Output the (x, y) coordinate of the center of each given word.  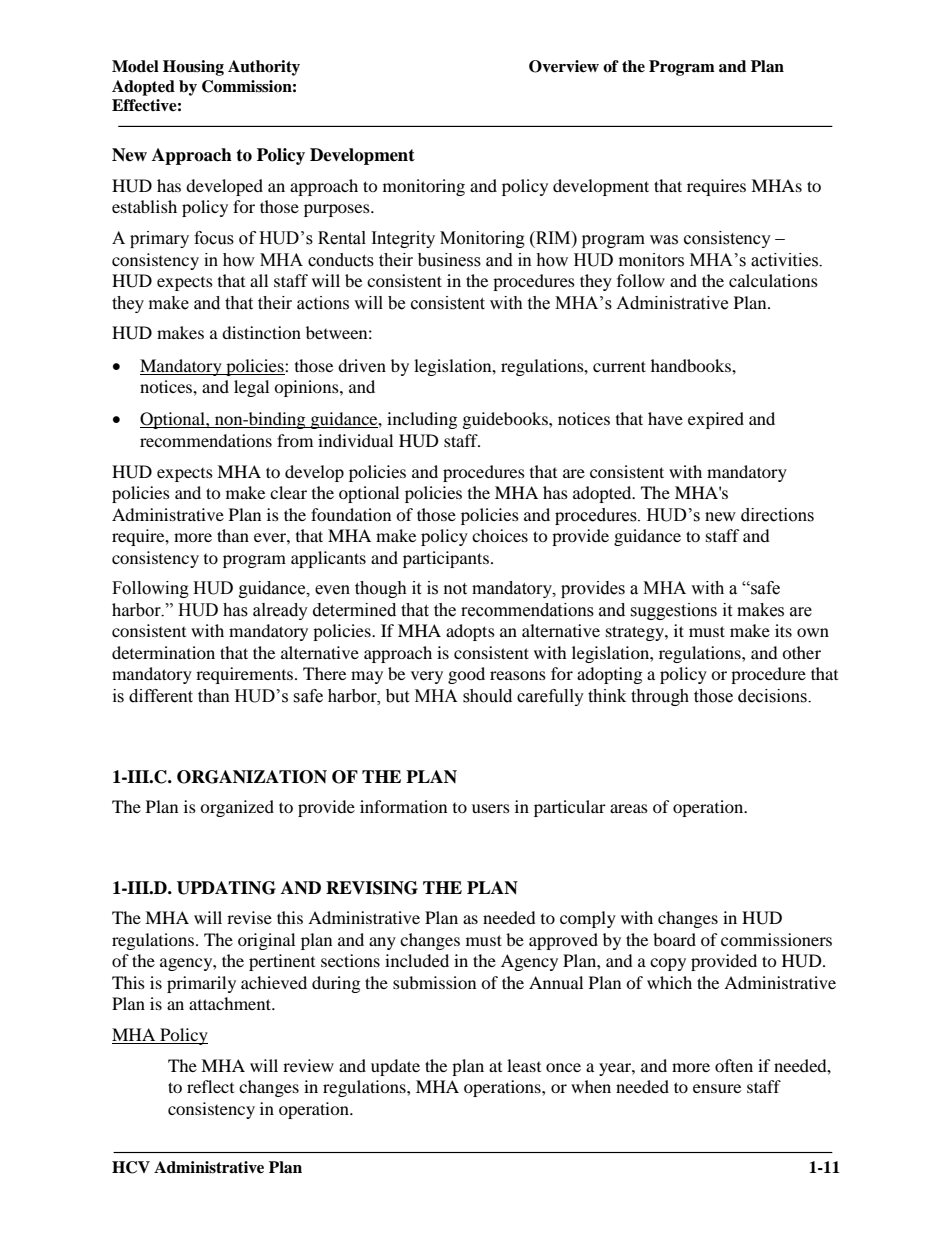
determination (163, 652)
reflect (210, 1086)
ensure (717, 1088)
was (664, 240)
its (783, 630)
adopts (470, 632)
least (524, 1065)
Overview (564, 66)
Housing (193, 68)
